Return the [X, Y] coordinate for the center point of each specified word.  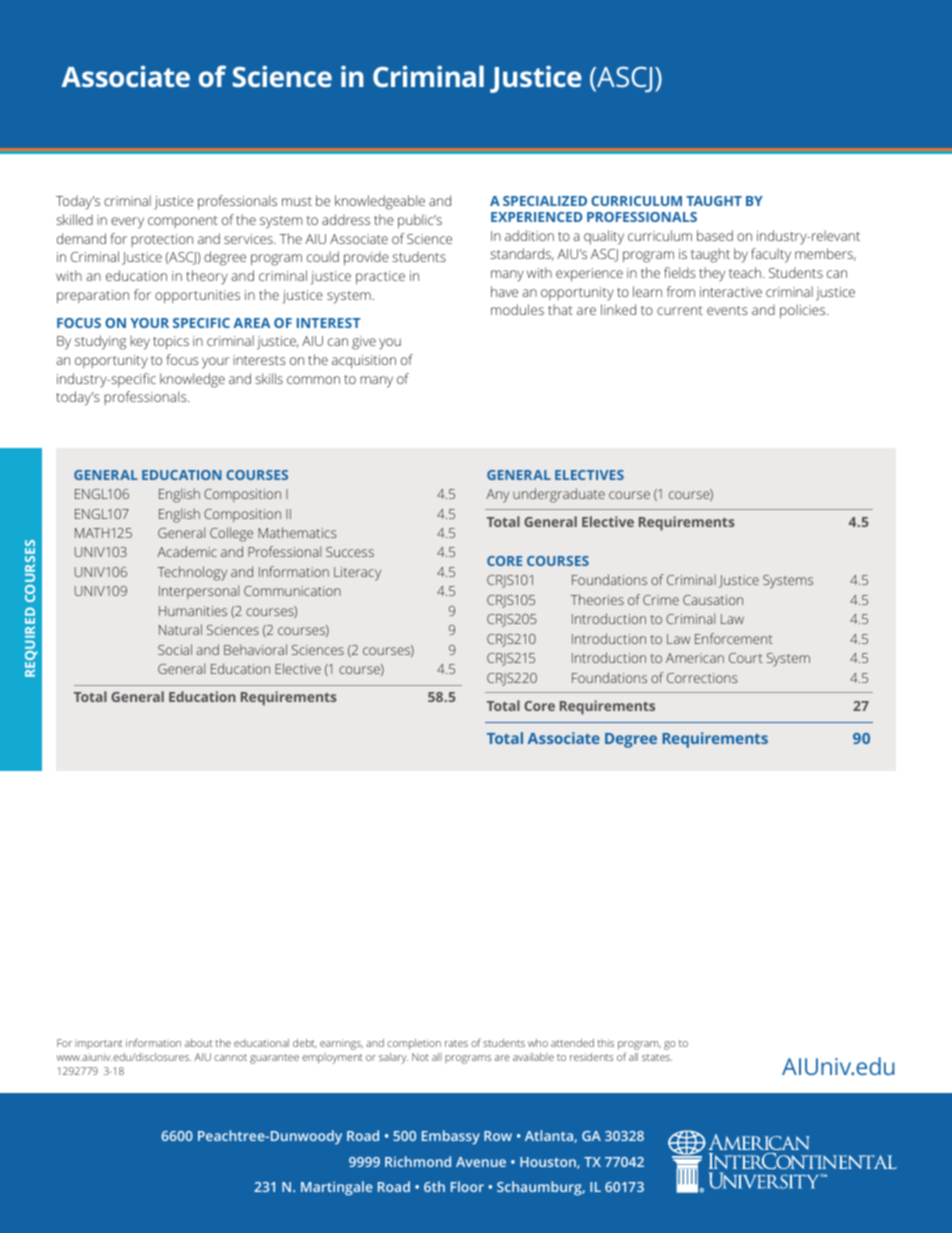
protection [162, 240]
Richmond [418, 1161]
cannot [230, 1057]
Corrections [702, 678]
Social [175, 649]
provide [366, 258]
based [715, 235]
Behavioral [255, 649]
